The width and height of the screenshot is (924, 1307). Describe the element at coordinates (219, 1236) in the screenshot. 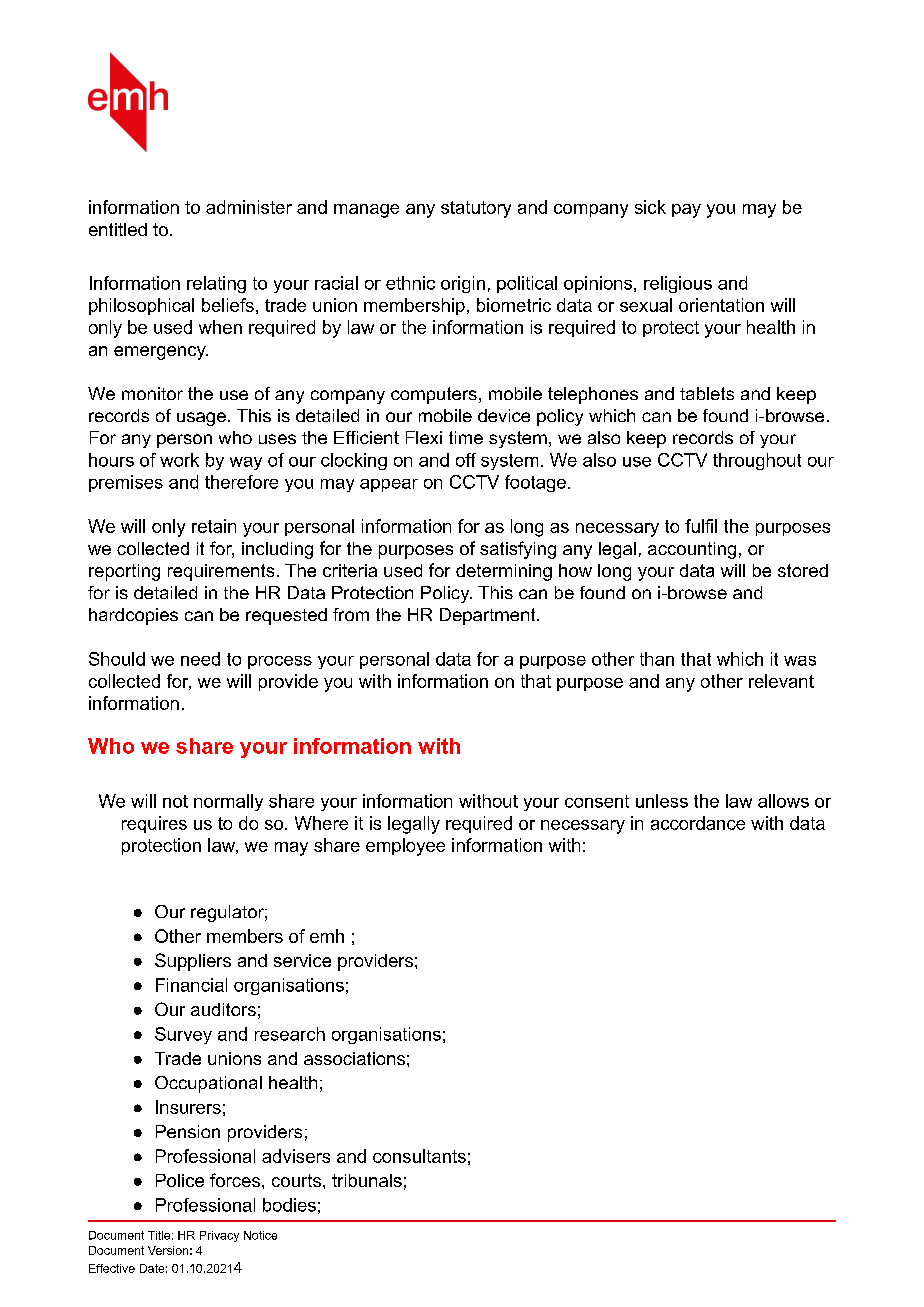

I see `Privacy` at that location.
